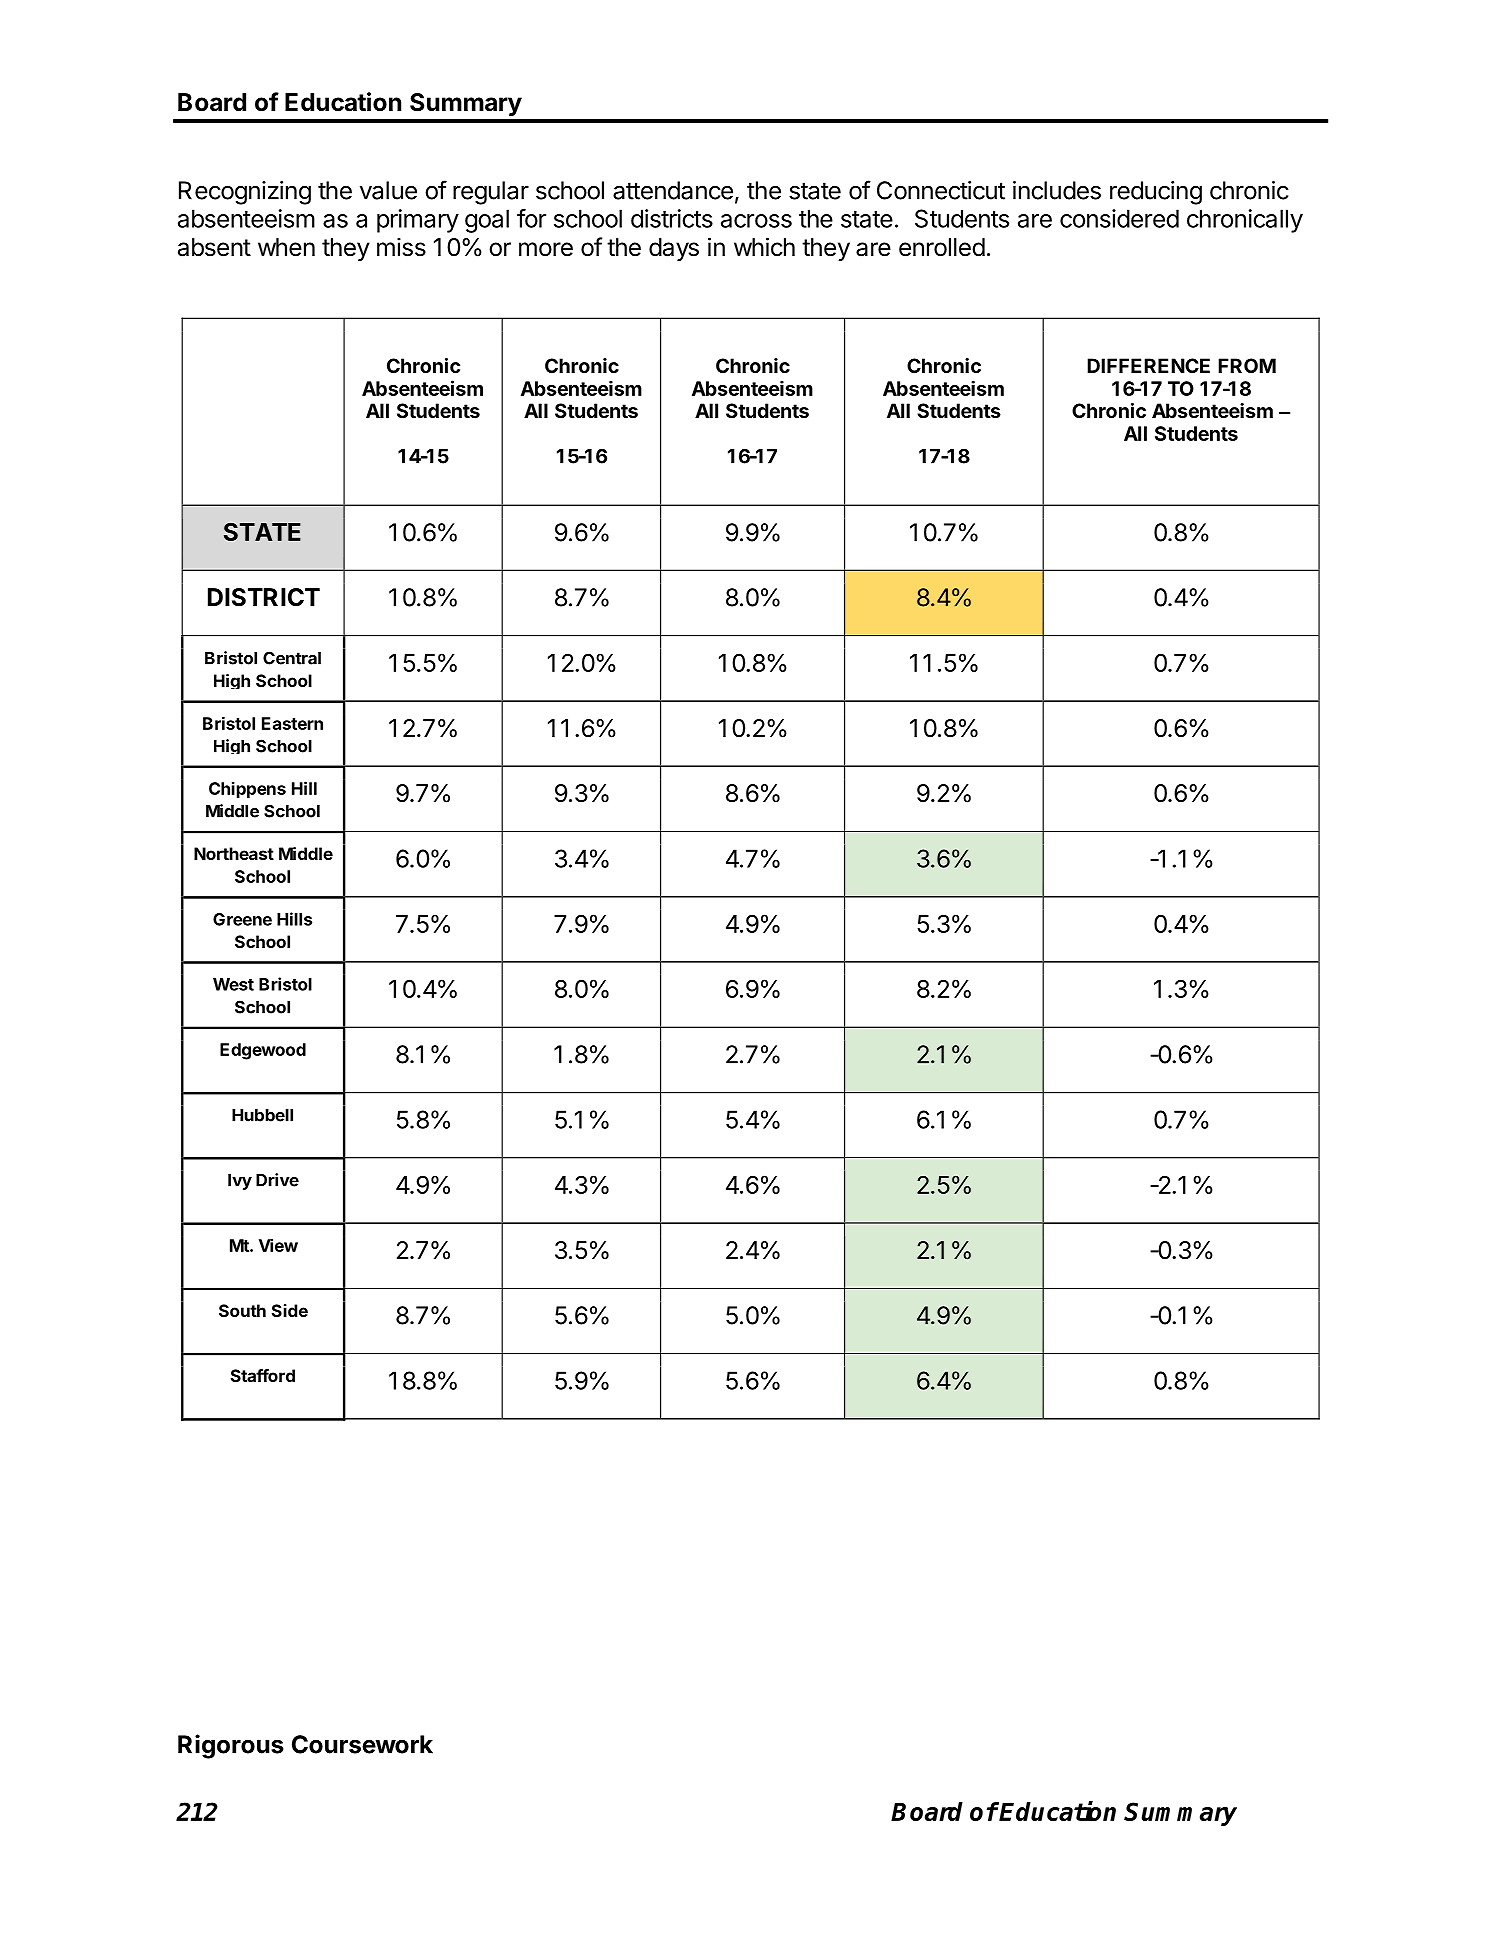 The width and height of the screenshot is (1501, 1943). Describe the element at coordinates (1057, 190) in the screenshot. I see `includes` at that location.
